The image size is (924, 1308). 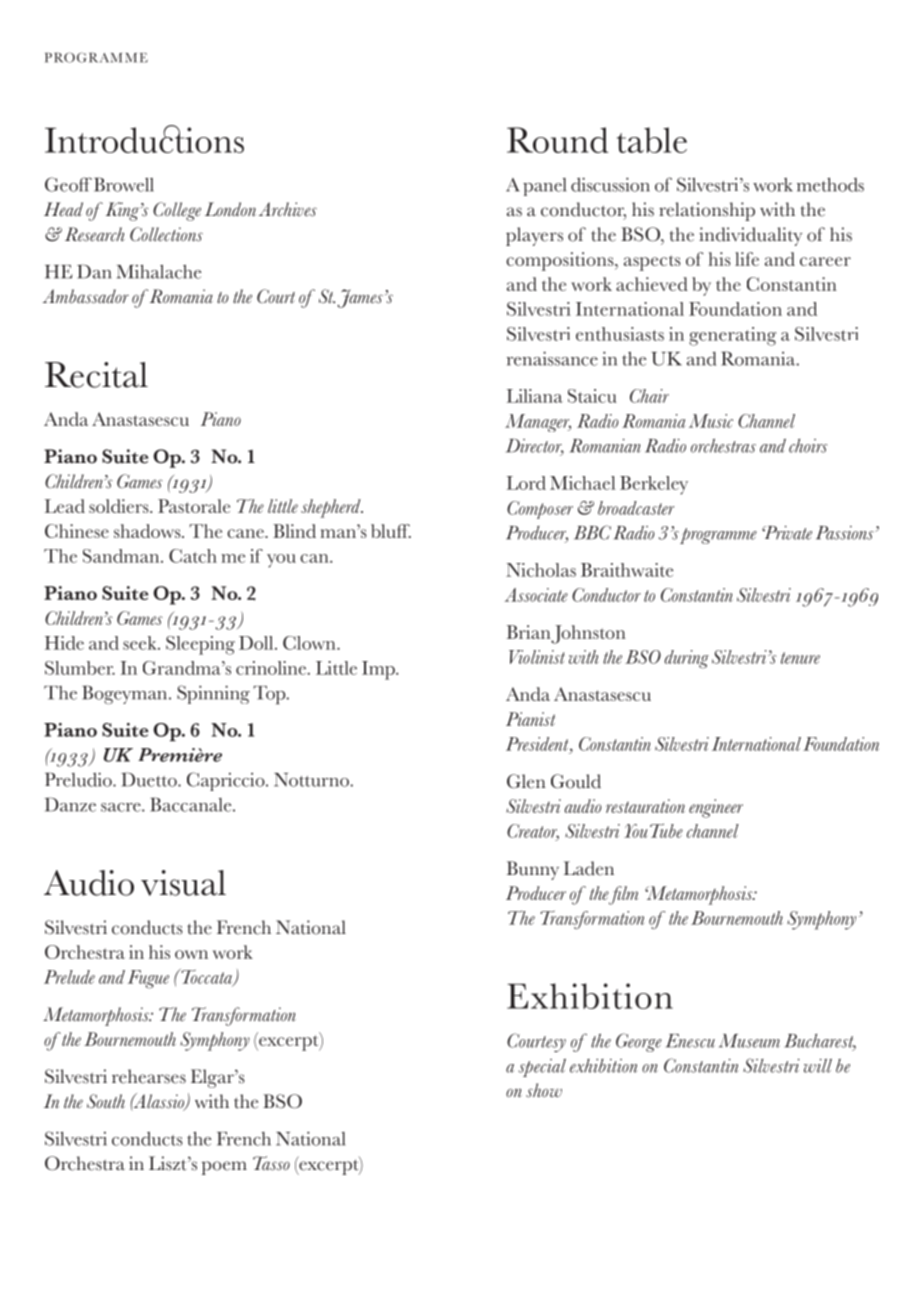 I want to click on seek, so click(x=141, y=643).
